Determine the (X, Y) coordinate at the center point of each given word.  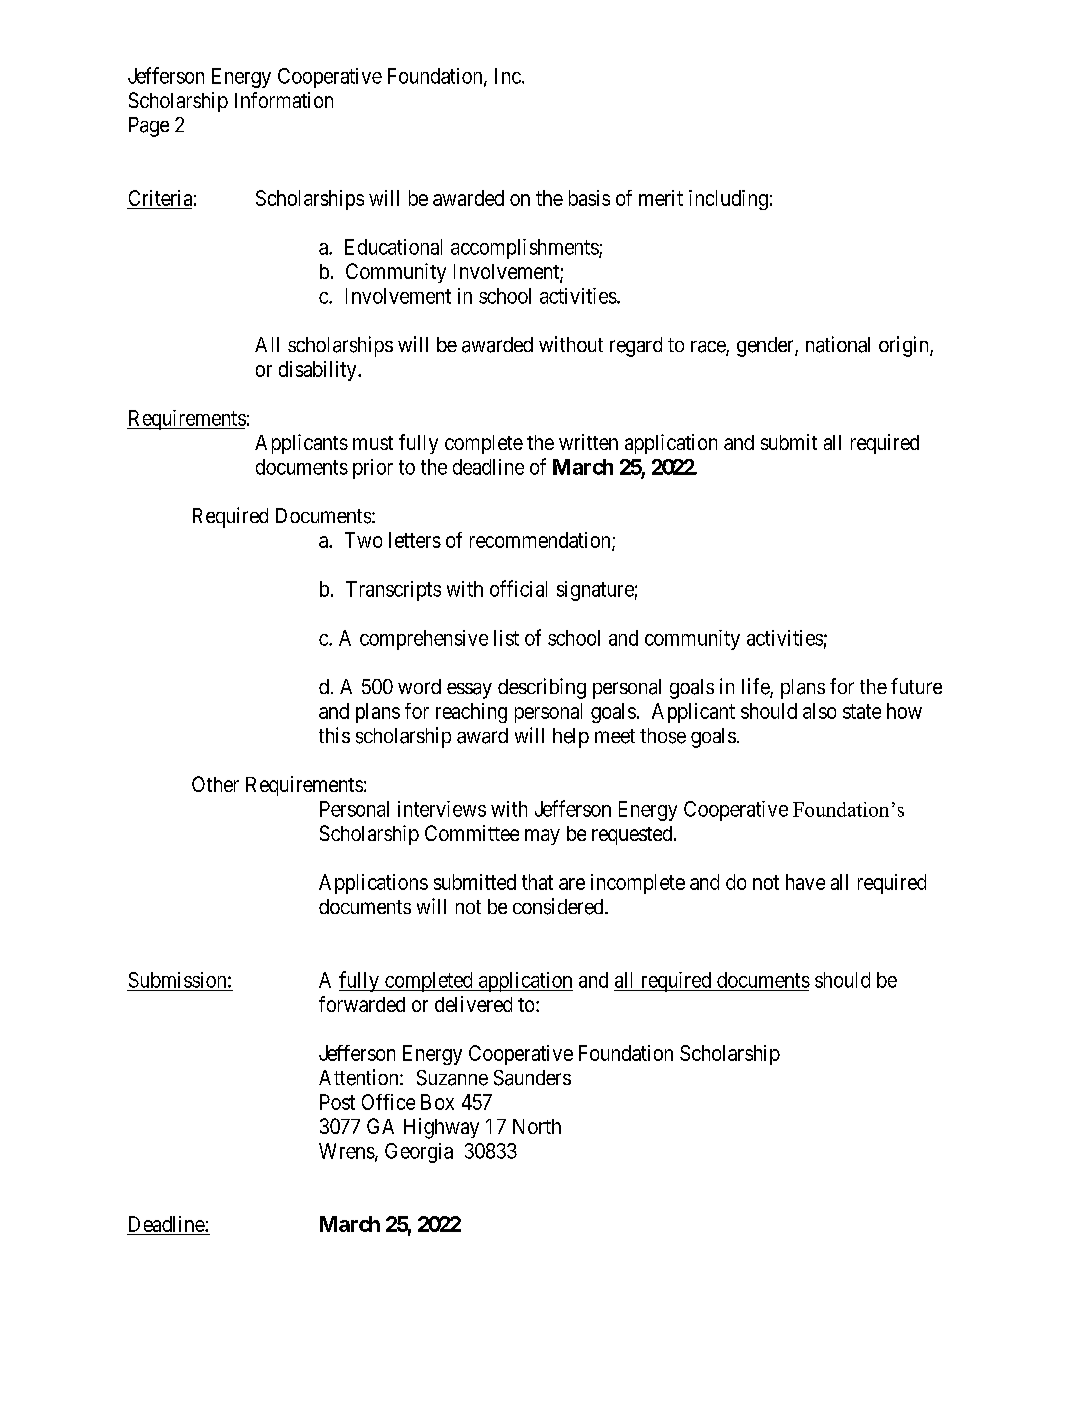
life (756, 687)
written (588, 442)
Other (215, 784)
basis (589, 198)
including (728, 200)
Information (284, 100)
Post (337, 1102)
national (838, 344)
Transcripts (393, 591)
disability (319, 371)
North (537, 1126)
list (506, 638)
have (805, 882)
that (537, 882)
